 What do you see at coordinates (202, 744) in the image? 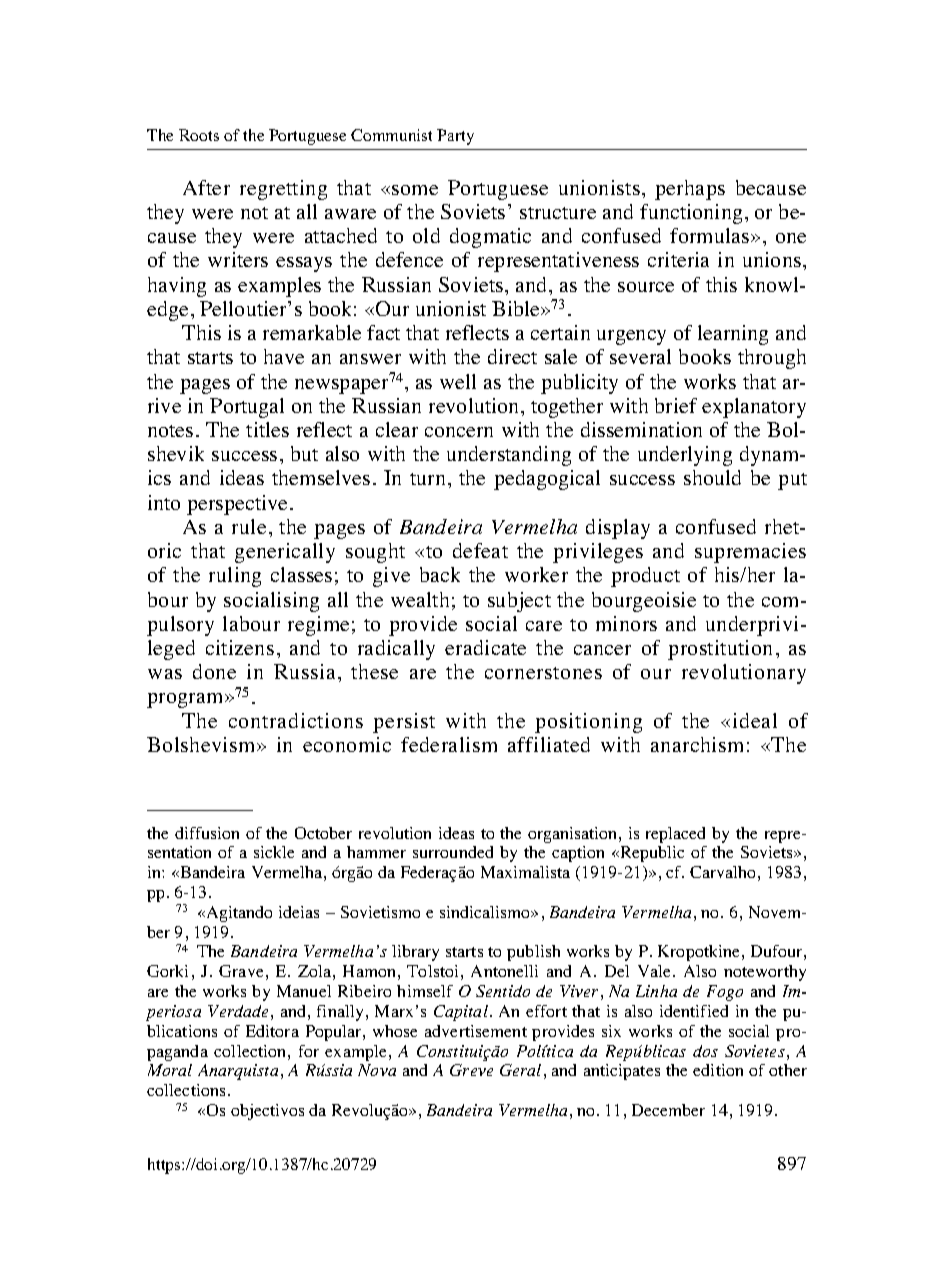
I see `Bolshevism` at bounding box center [202, 744].
